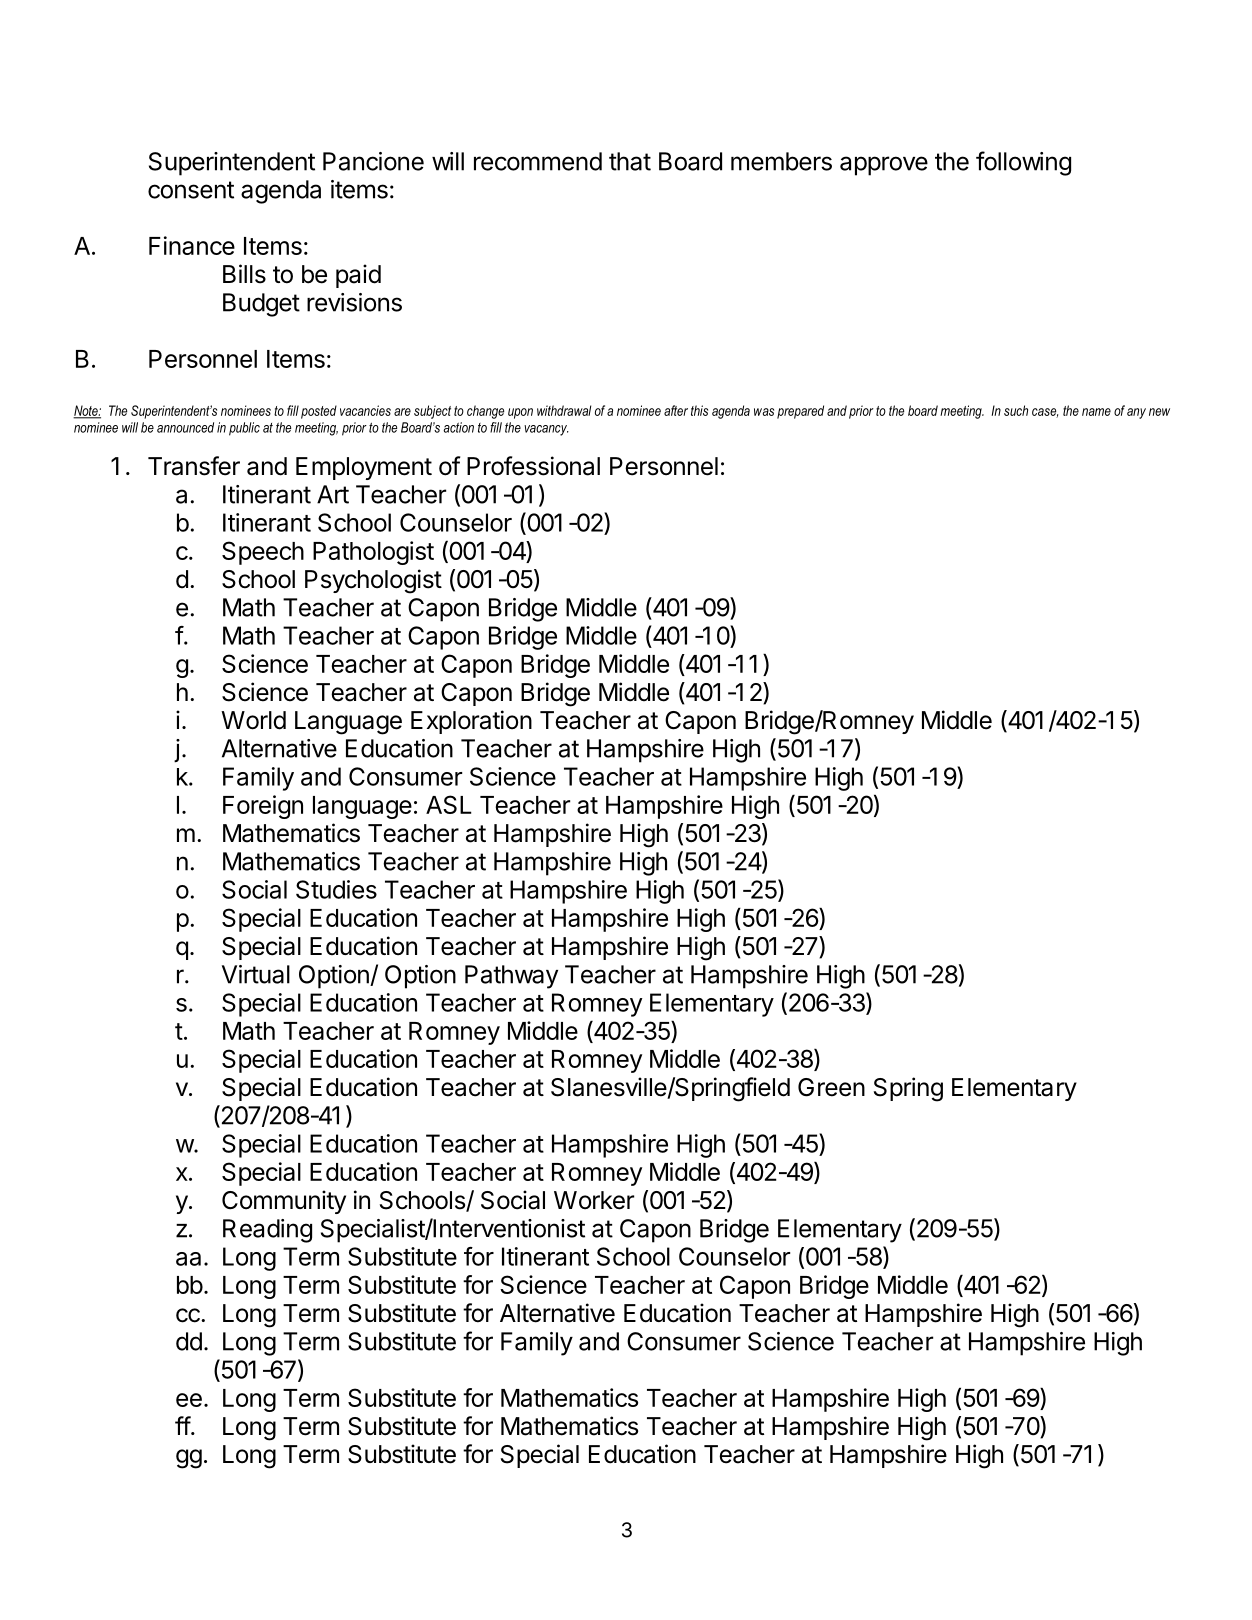 Image resolution: width=1252 pixels, height=1620 pixels. Describe the element at coordinates (1023, 163) in the screenshot. I see `following` at that location.
